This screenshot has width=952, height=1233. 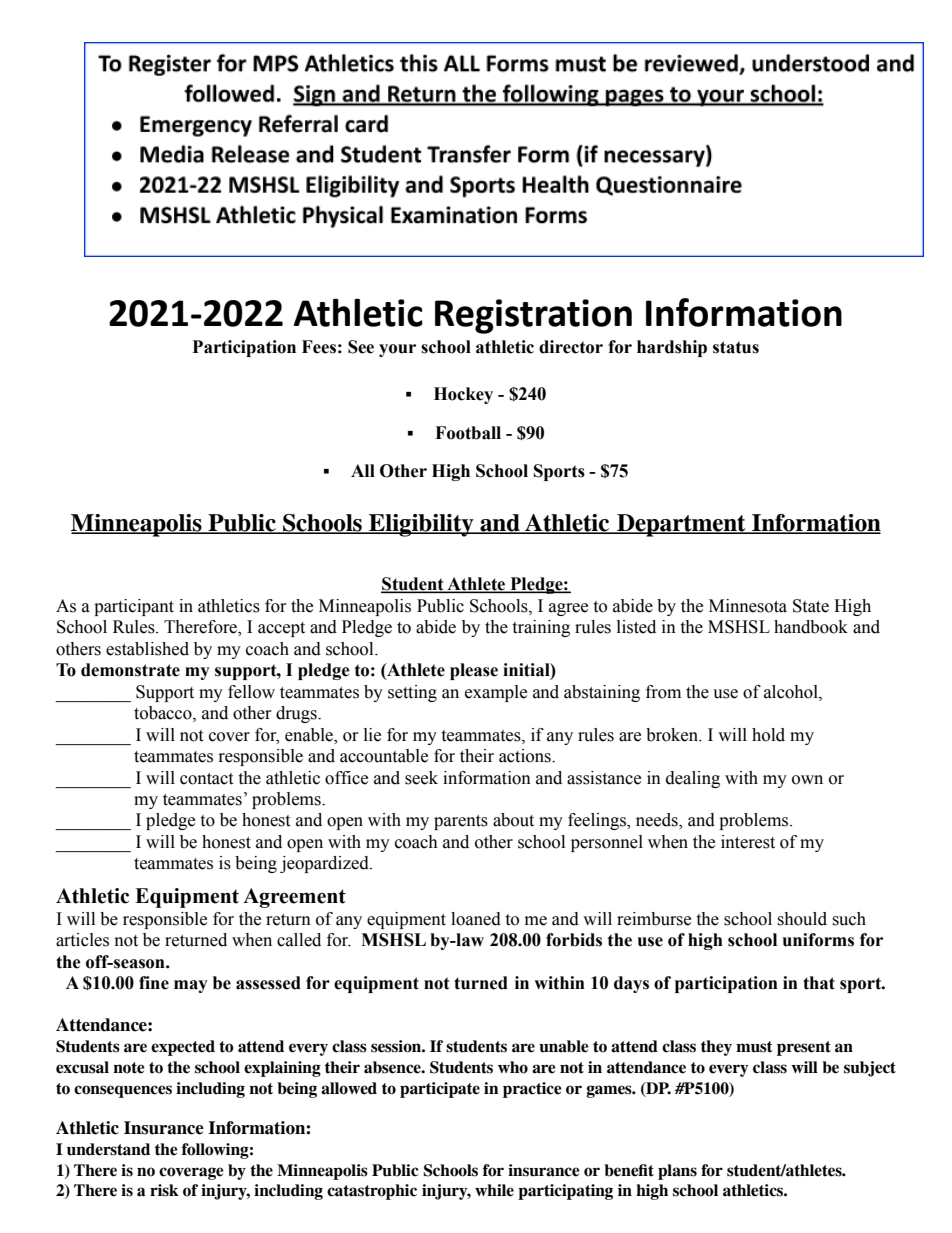 What do you see at coordinates (533, 316) in the screenshot?
I see `Registration` at bounding box center [533, 316].
